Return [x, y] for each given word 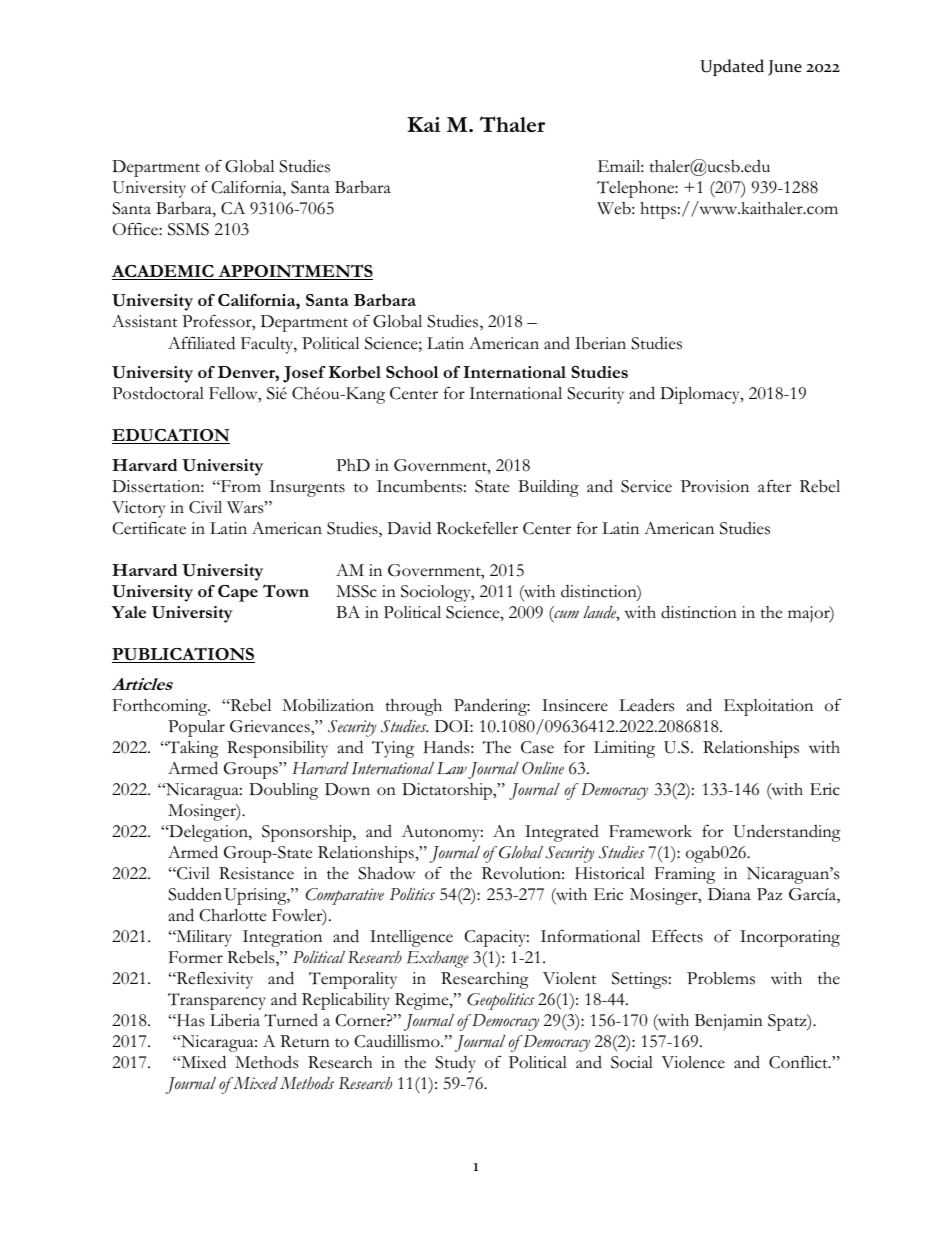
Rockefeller [477, 528]
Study [455, 1064]
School [412, 372]
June [785, 68]
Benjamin [729, 1022]
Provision [715, 486]
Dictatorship [448, 791]
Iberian [600, 343]
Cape [238, 593]
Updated [732, 67]
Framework [650, 831]
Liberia [235, 1020]
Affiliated [201, 343]
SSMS [188, 229]
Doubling [283, 791]
